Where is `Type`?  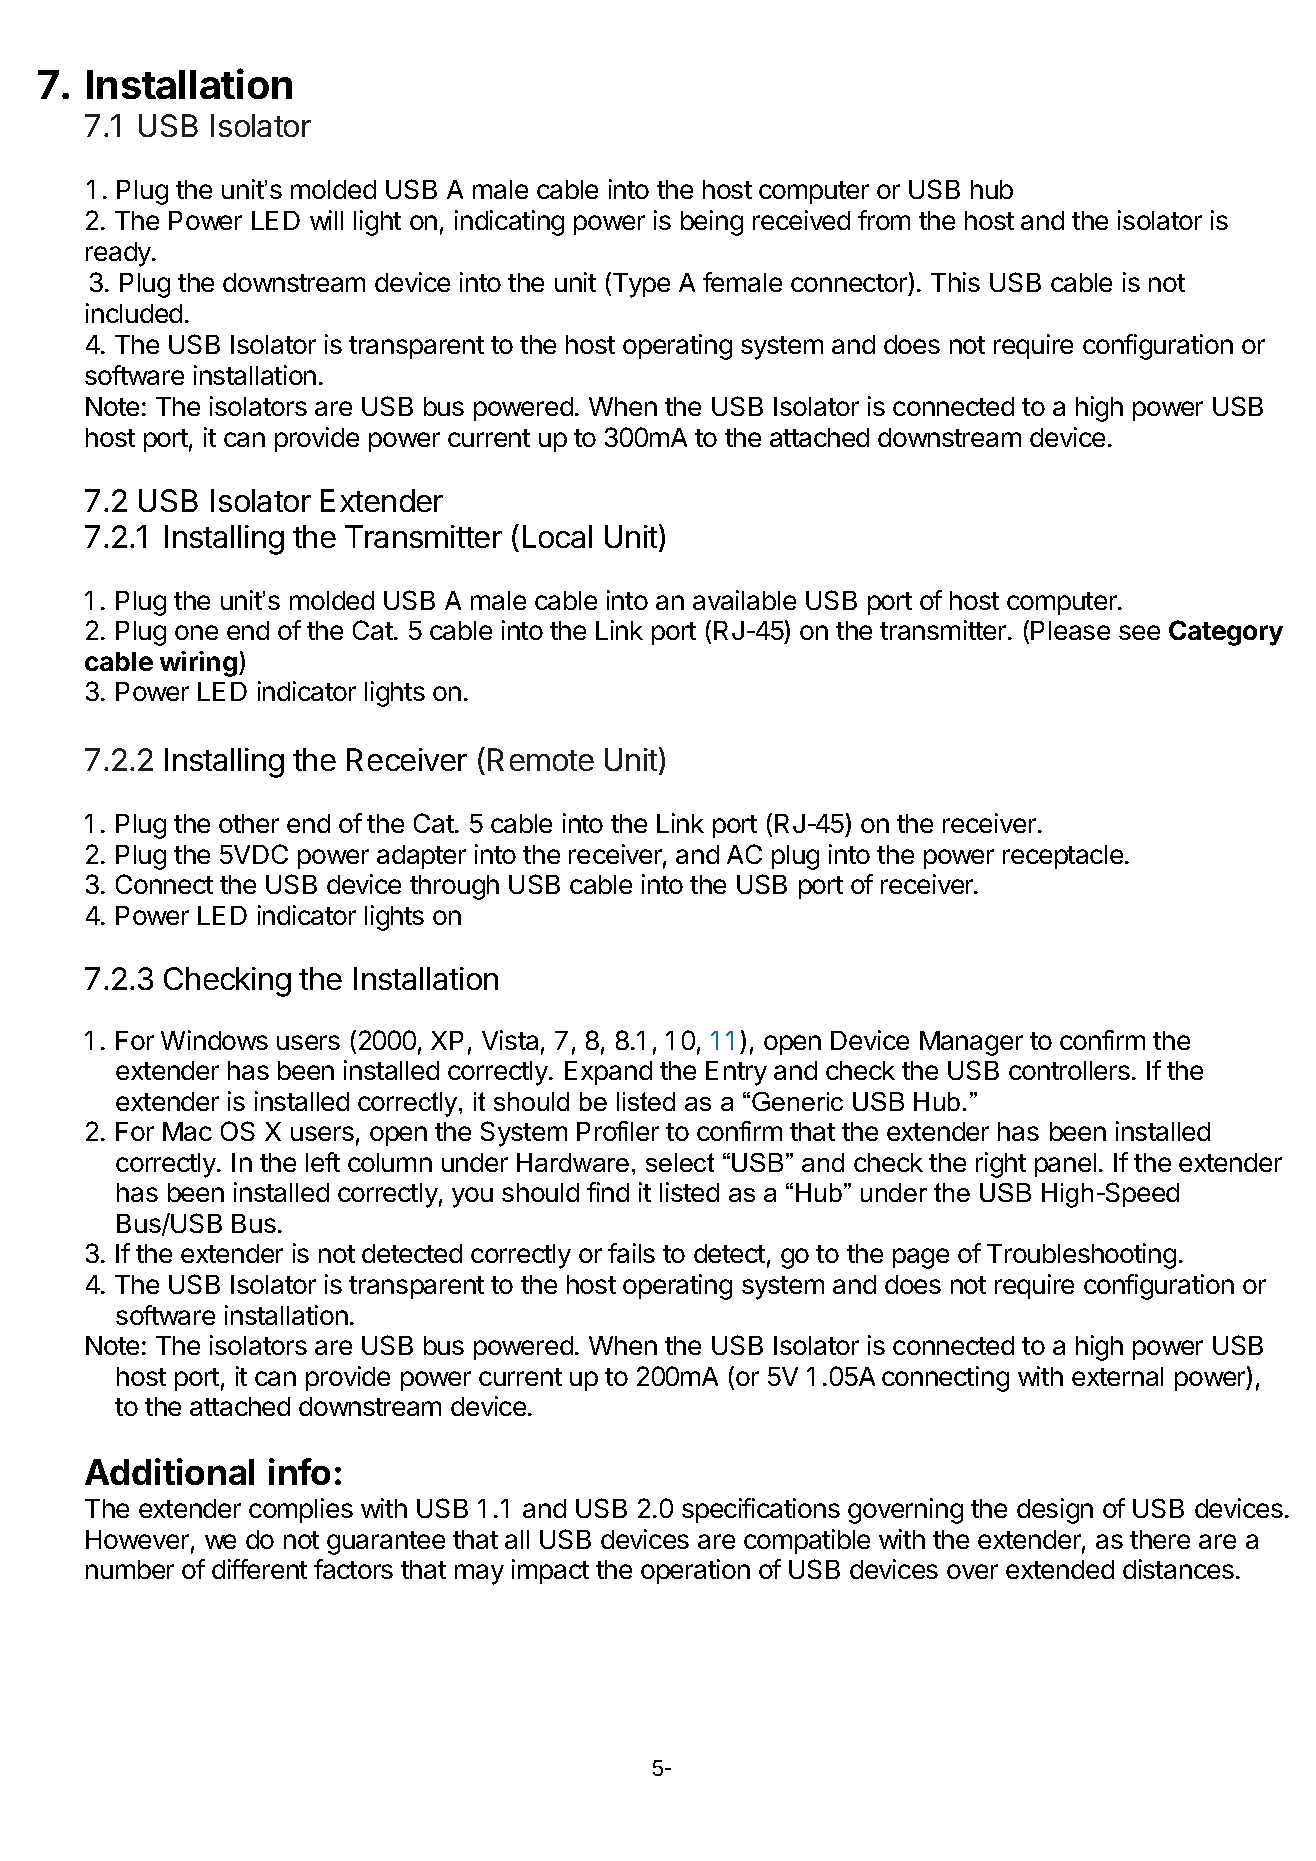 Type is located at coordinates (640, 285).
